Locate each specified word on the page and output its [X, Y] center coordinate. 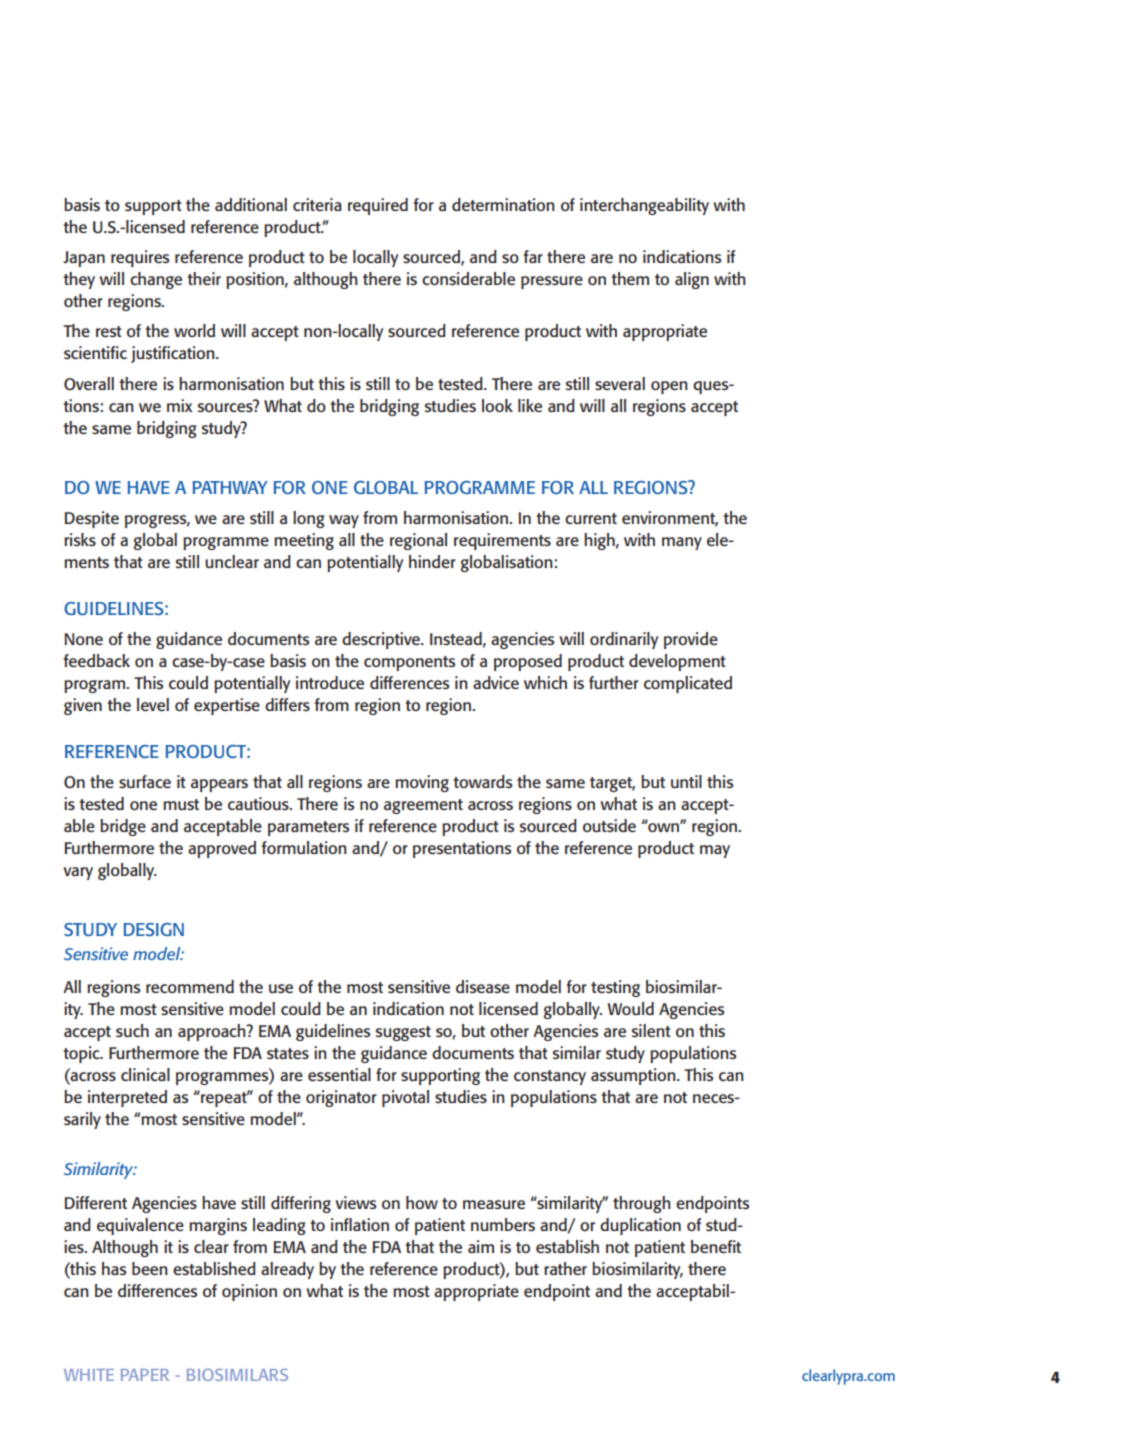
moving [422, 783]
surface [145, 781]
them [630, 278]
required [378, 206]
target [612, 784]
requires [140, 258]
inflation [360, 1224]
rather [565, 1268]
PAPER [145, 1375]
